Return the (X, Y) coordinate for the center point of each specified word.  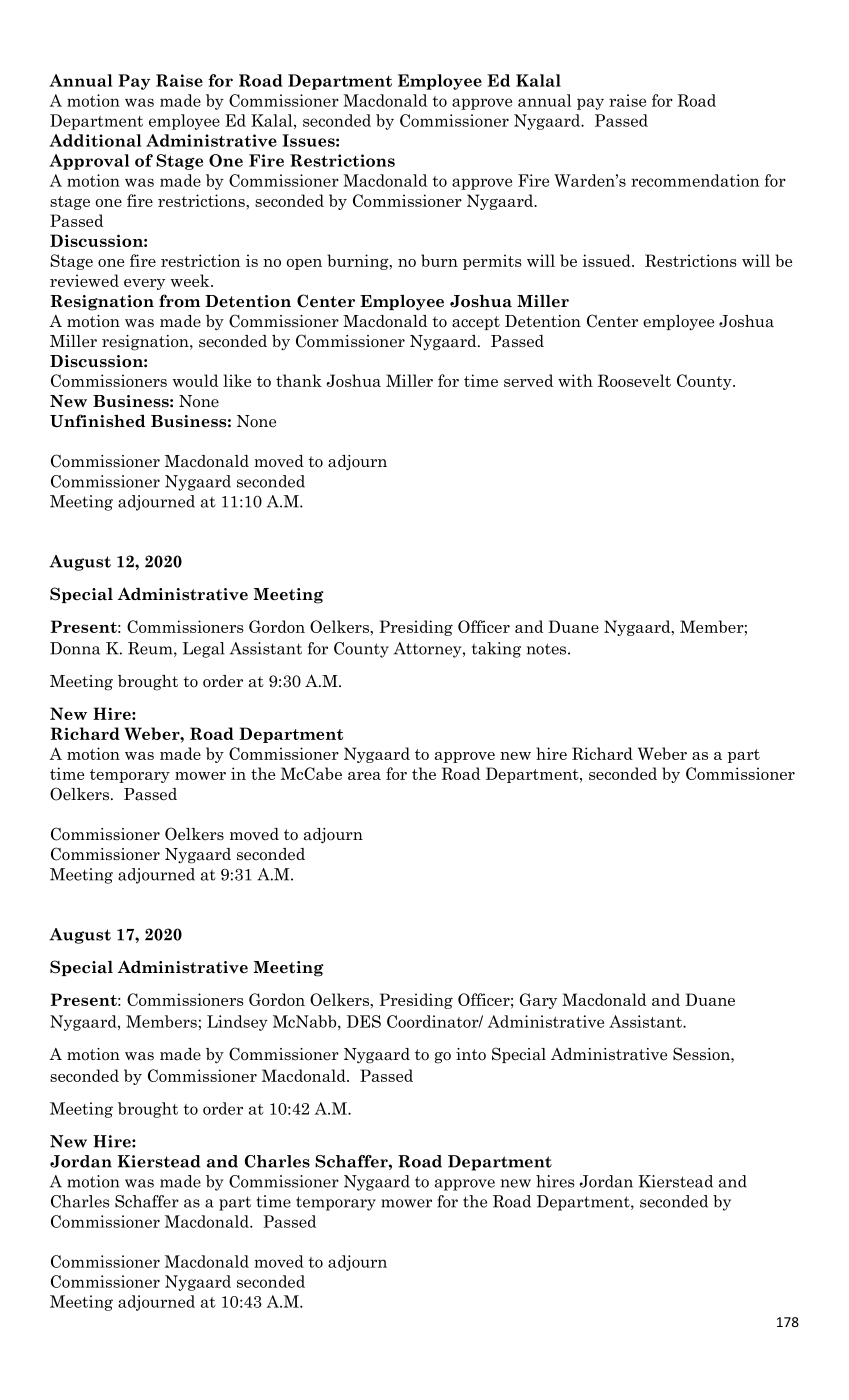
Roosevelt (634, 380)
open (304, 264)
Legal (204, 650)
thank (299, 380)
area (364, 776)
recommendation (695, 180)
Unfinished (97, 421)
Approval (89, 162)
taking (496, 650)
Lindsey (237, 1023)
